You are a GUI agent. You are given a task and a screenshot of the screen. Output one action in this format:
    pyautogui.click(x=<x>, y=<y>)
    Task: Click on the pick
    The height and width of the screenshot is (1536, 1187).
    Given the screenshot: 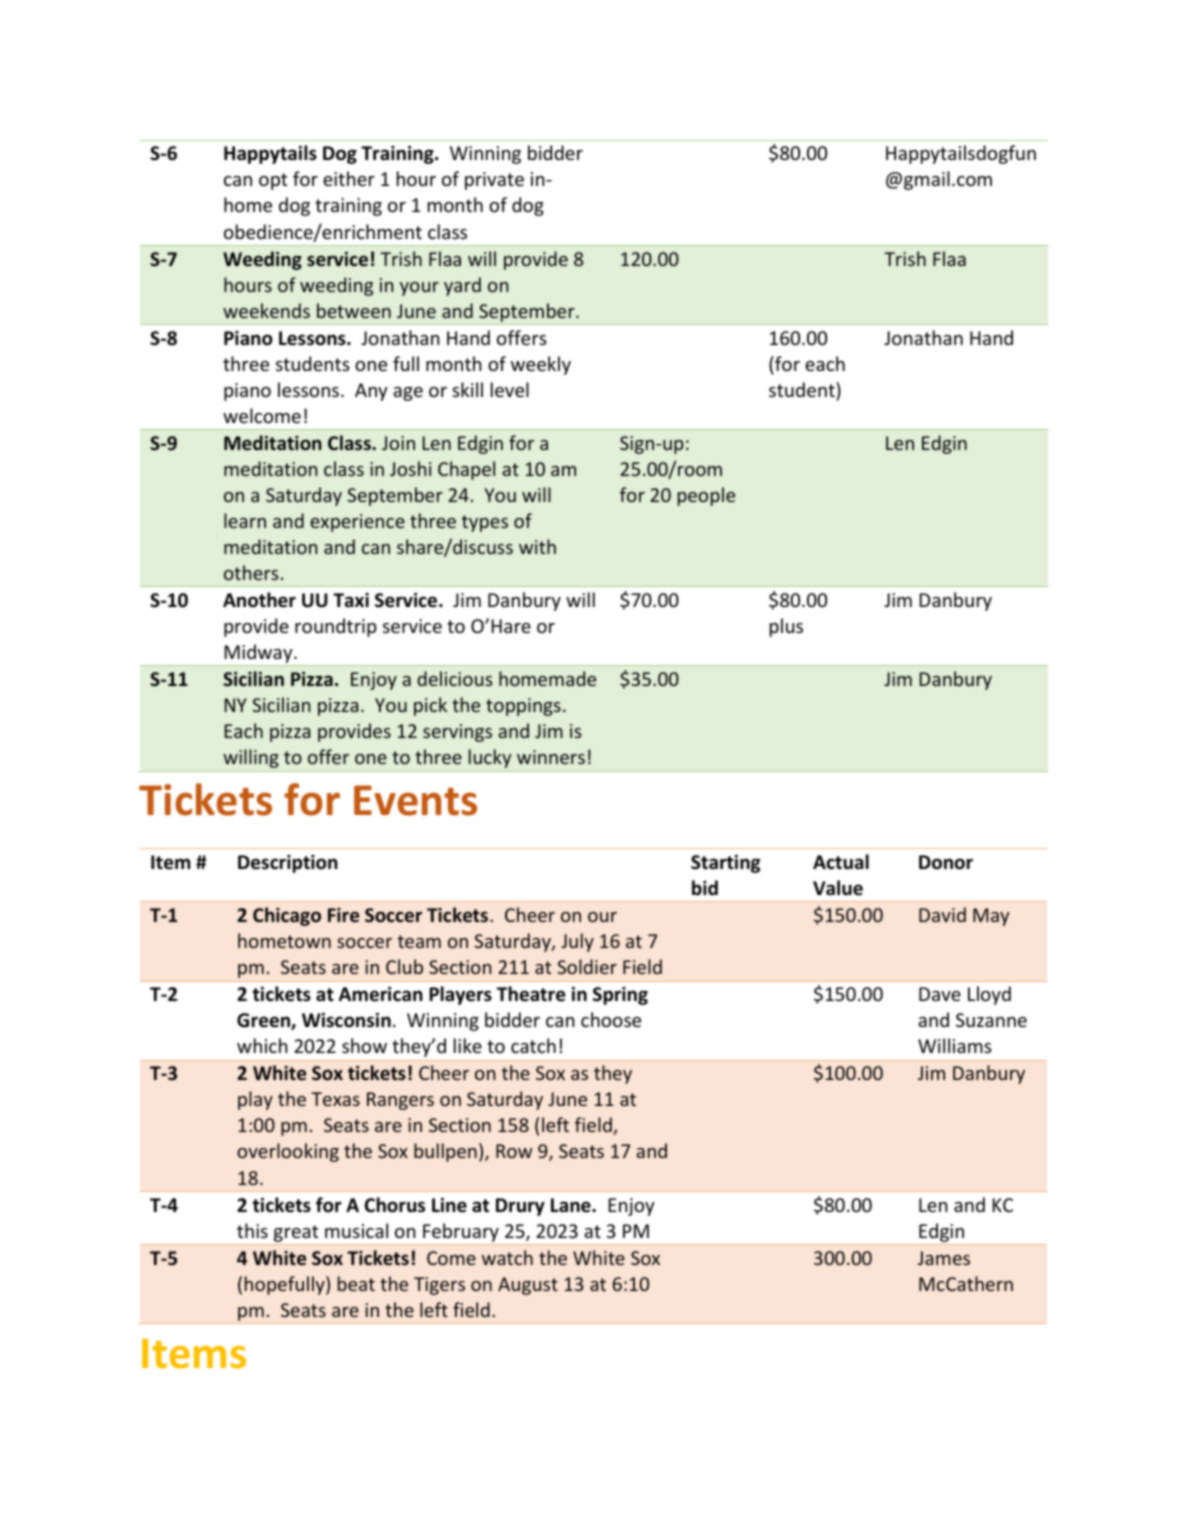 What is the action you would take?
    pyautogui.click(x=430, y=706)
